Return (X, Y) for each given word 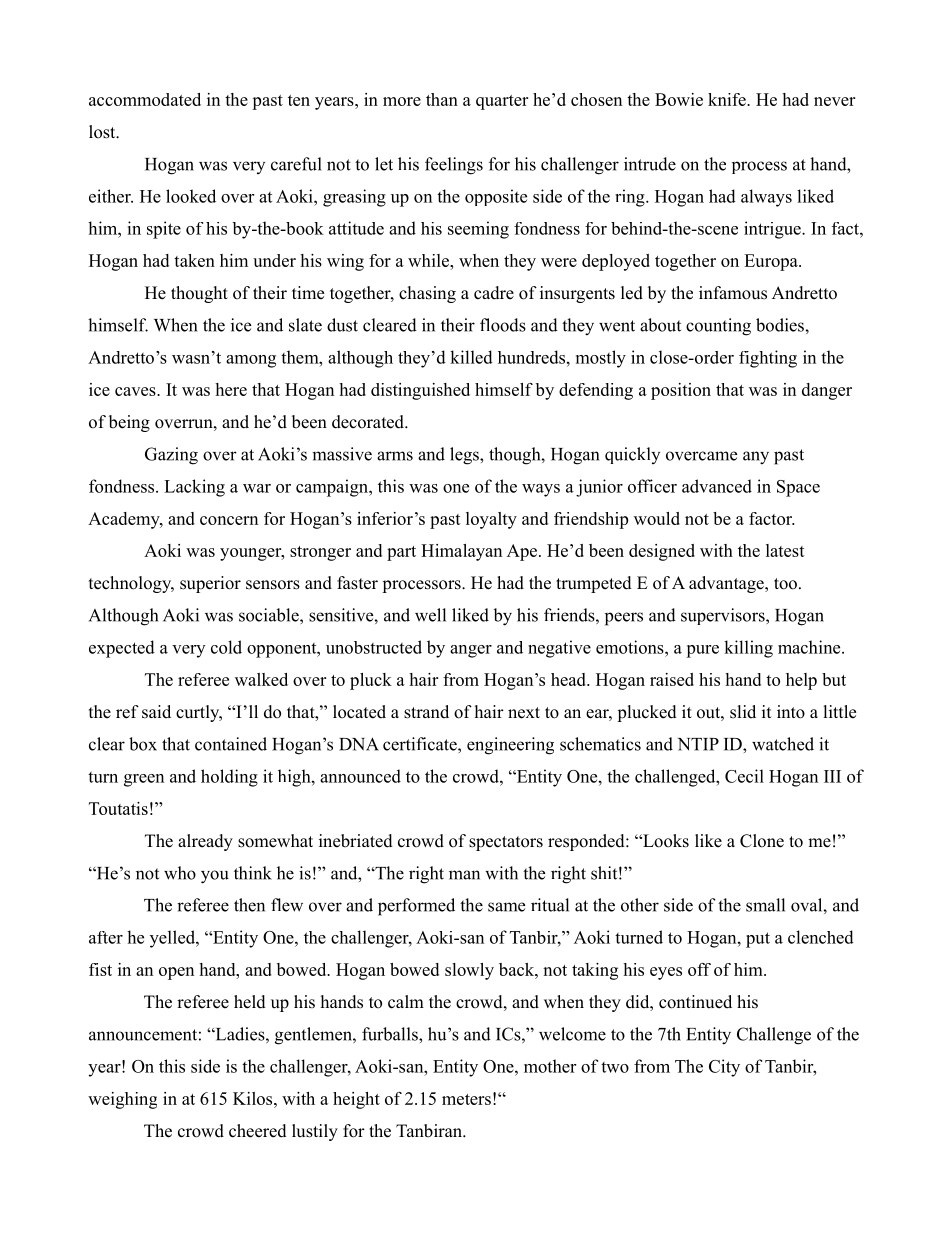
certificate (421, 744)
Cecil (744, 776)
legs (465, 456)
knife (728, 99)
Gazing (171, 456)
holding (229, 778)
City (724, 1068)
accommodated (145, 99)
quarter (502, 102)
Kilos (254, 1098)
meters (466, 1099)
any (756, 458)
